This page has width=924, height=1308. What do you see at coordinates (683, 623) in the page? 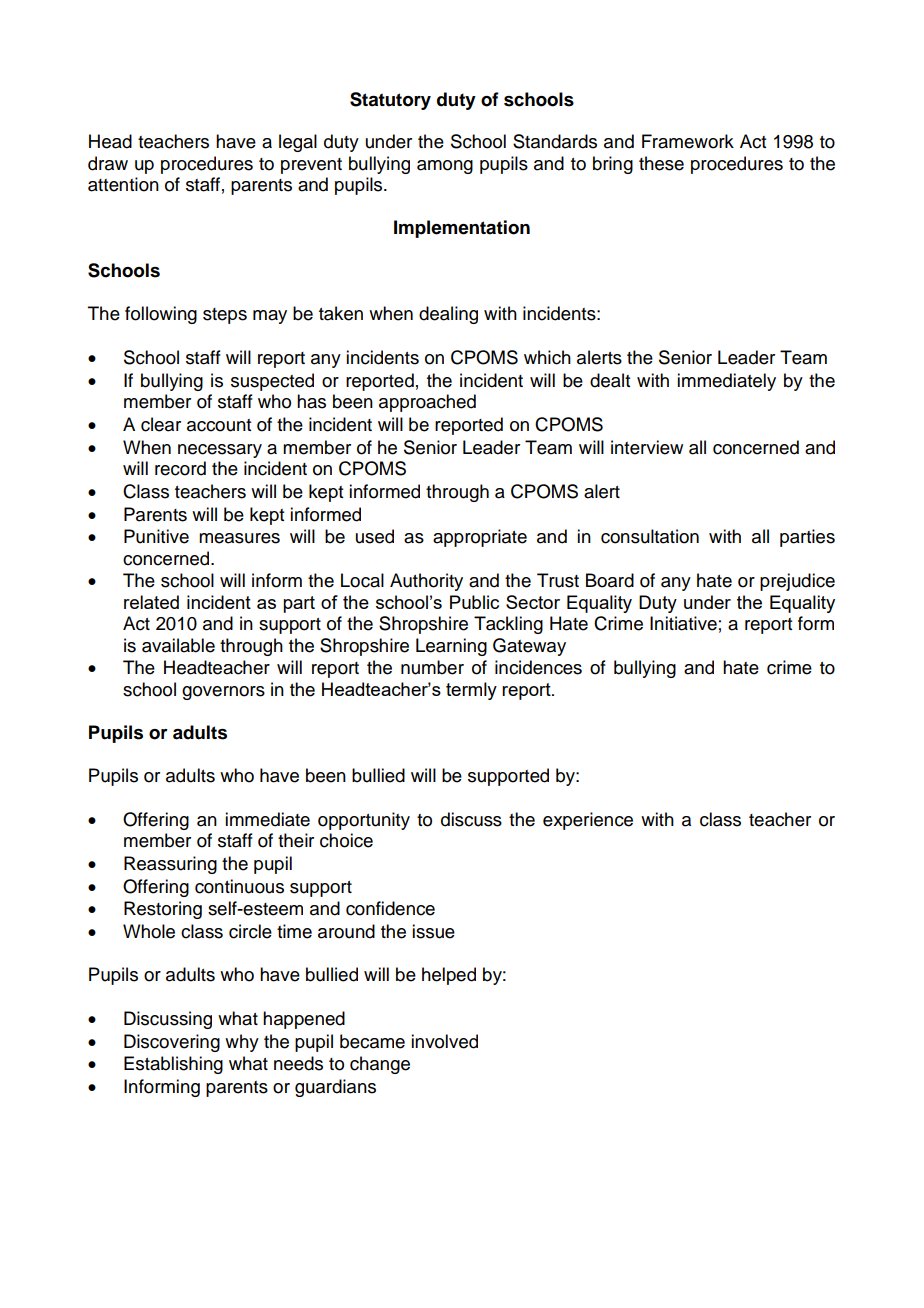
I see `Initiative` at bounding box center [683, 623].
